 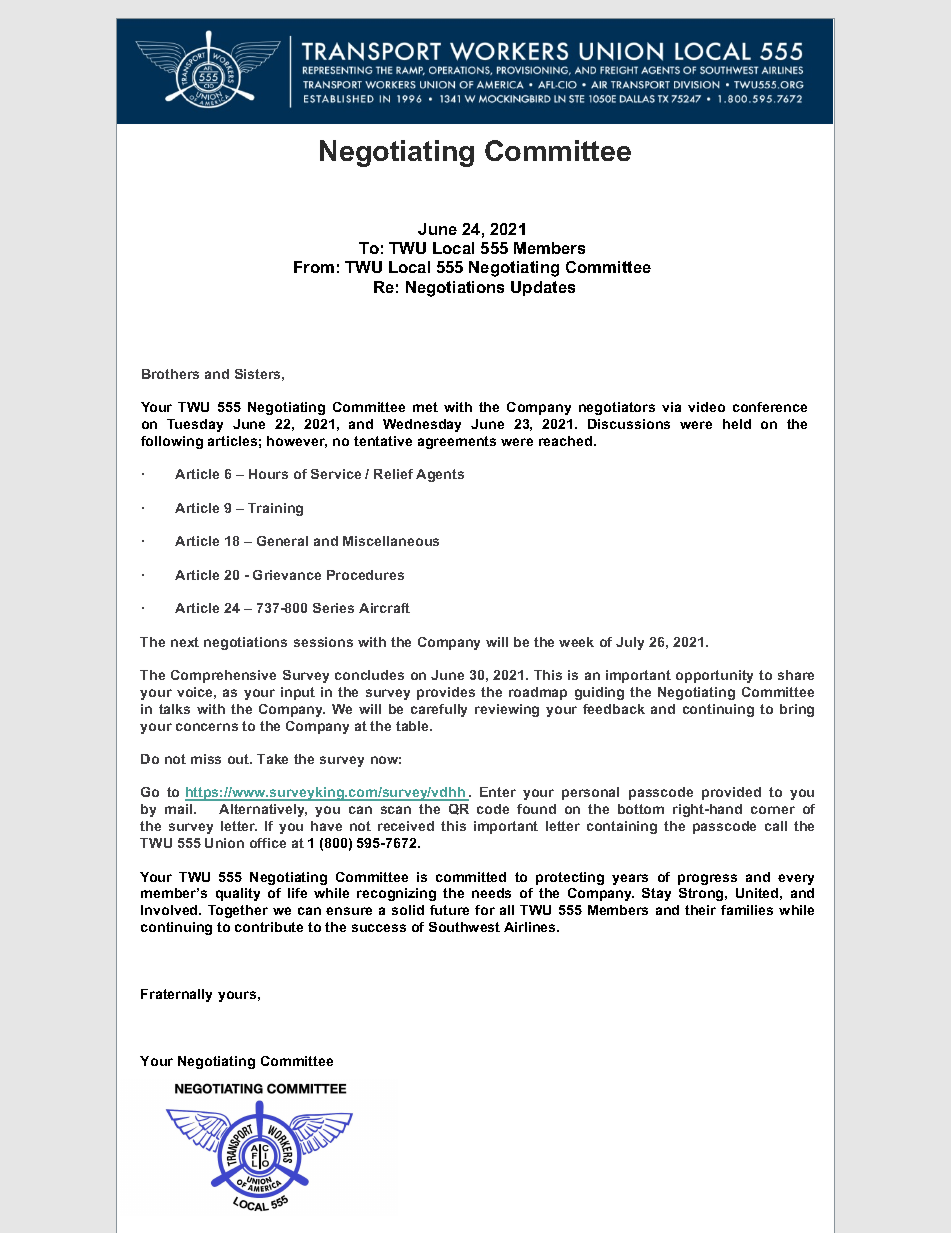 What do you see at coordinates (543, 288) in the screenshot?
I see `Updates` at bounding box center [543, 288].
